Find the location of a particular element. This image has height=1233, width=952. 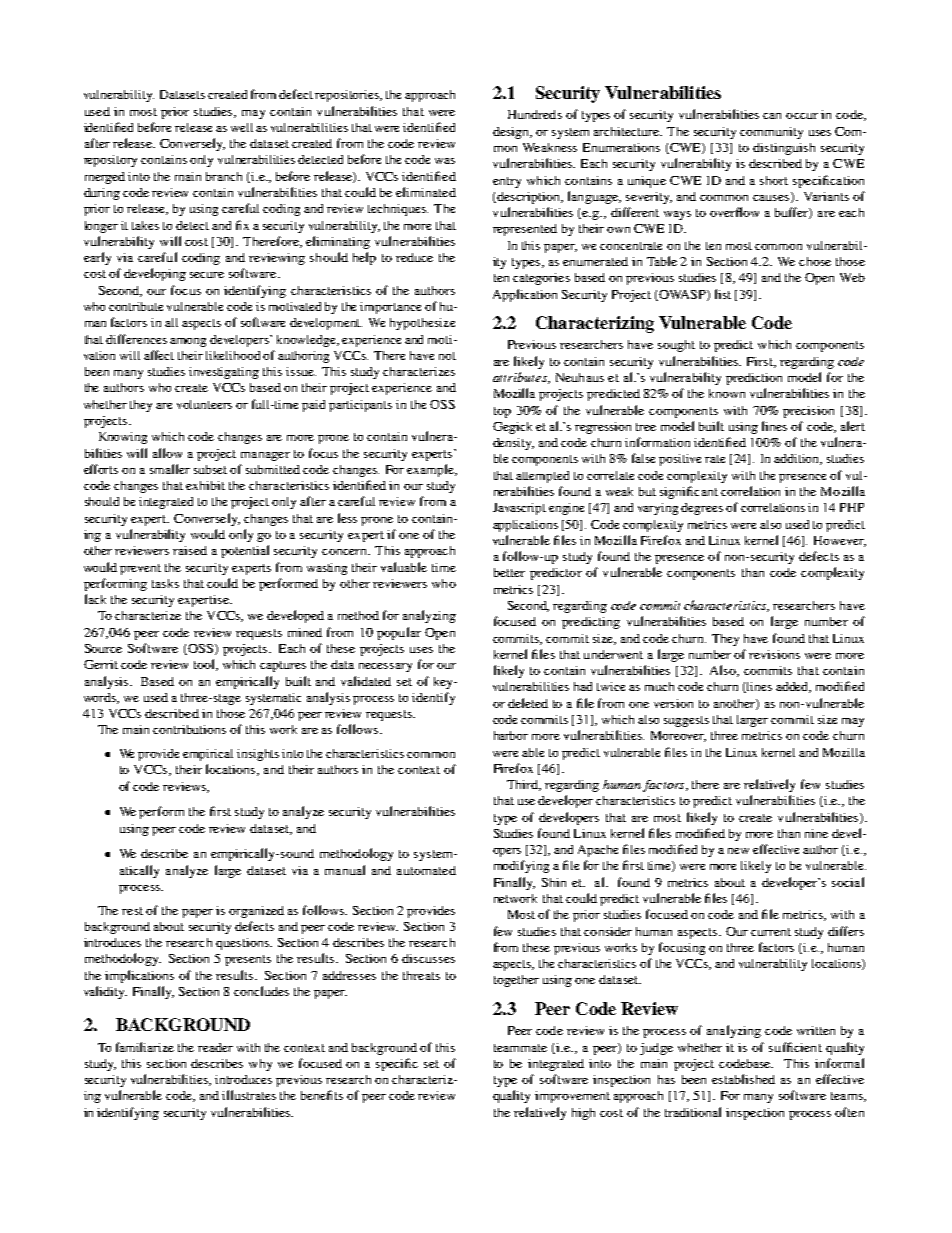

reader is located at coordinates (215, 1047).
